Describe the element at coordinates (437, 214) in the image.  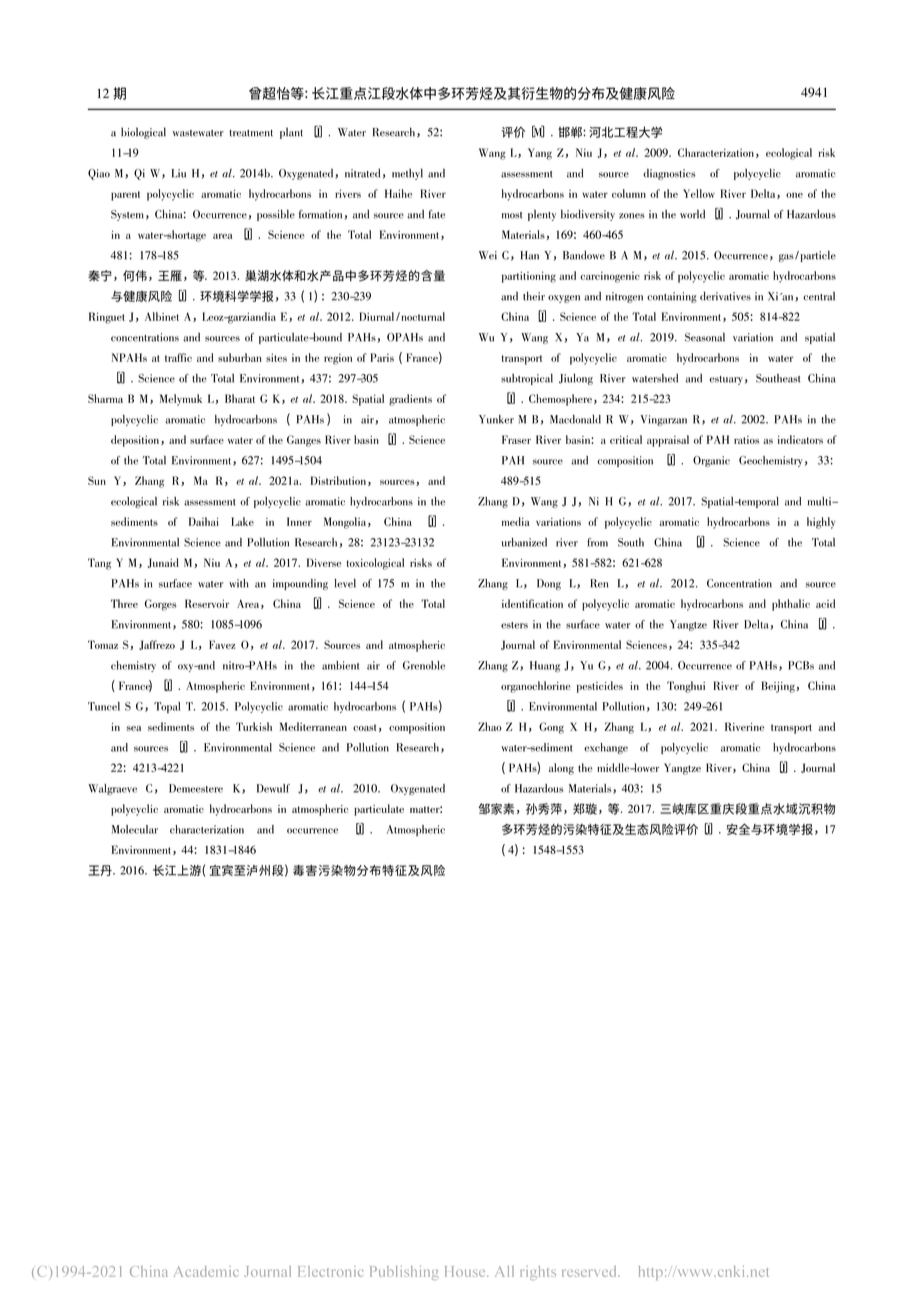
I see `fate` at that location.
